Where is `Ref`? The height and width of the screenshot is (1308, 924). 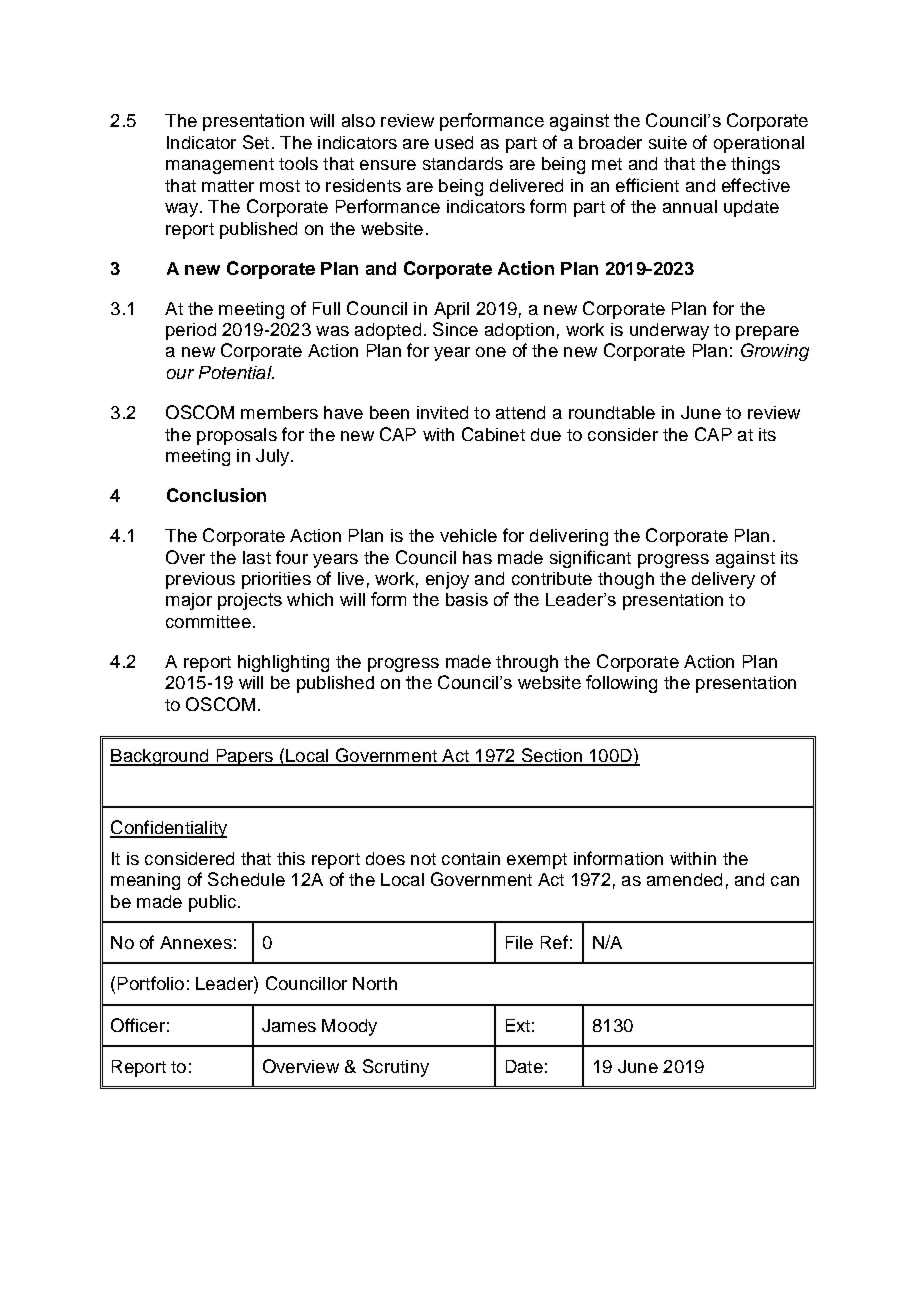 Ref is located at coordinates (554, 942).
